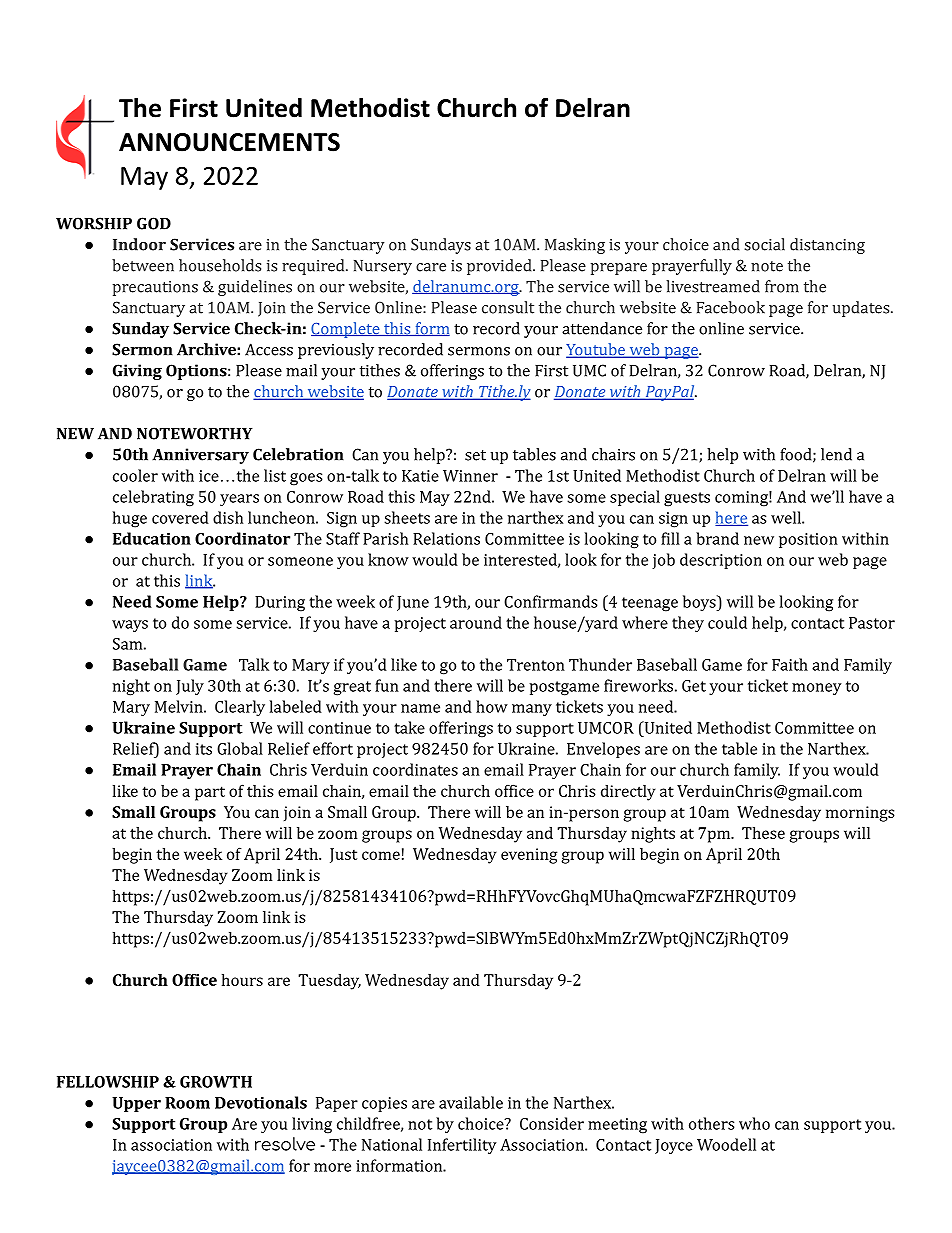 The width and height of the page is (952, 1233). What do you see at coordinates (836, 454) in the page?
I see `lend` at bounding box center [836, 454].
